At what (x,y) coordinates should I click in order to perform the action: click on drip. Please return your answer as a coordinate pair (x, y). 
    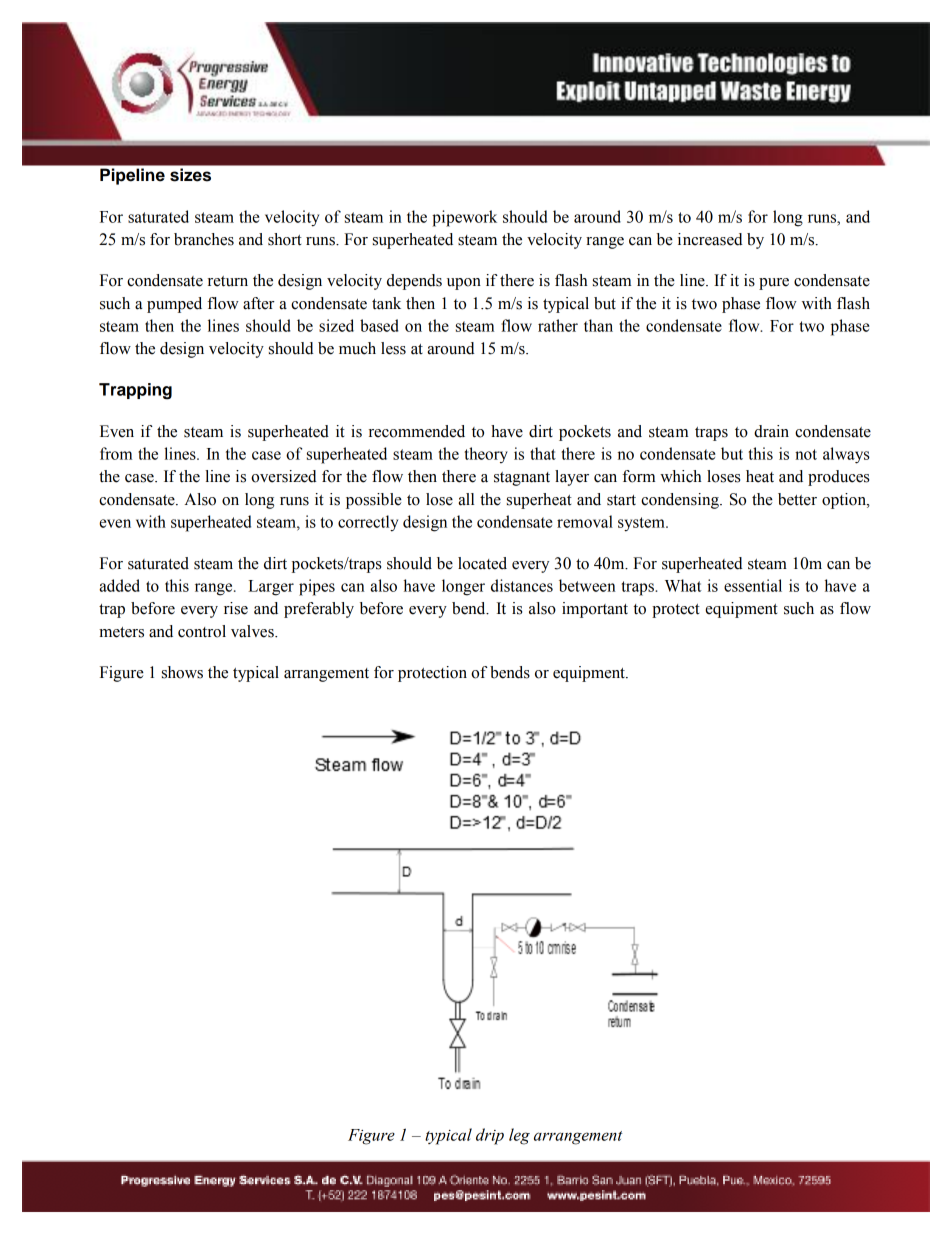
    Looking at the image, I should click on (490, 1136).
